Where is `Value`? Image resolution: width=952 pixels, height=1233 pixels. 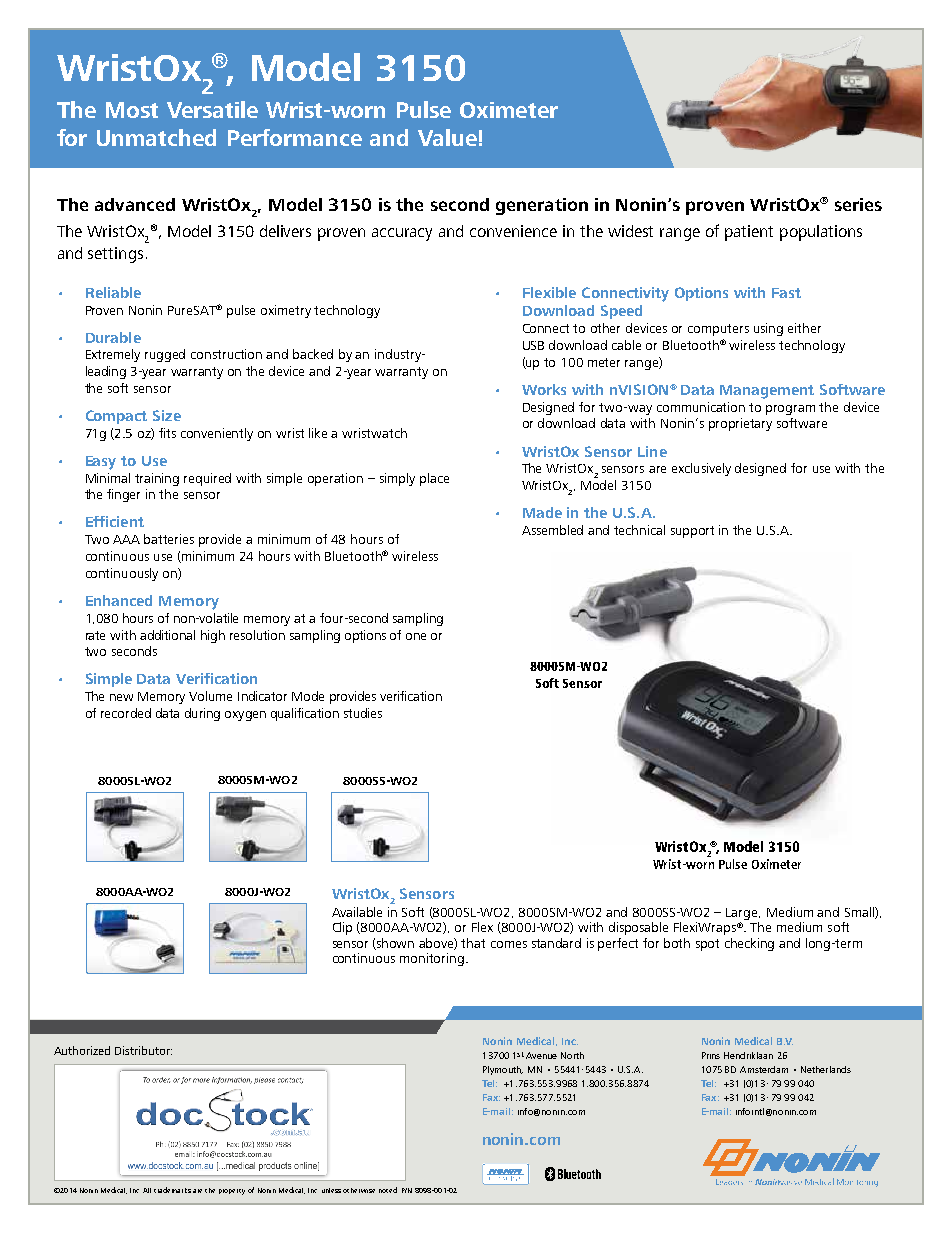
Value is located at coordinates (447, 137).
